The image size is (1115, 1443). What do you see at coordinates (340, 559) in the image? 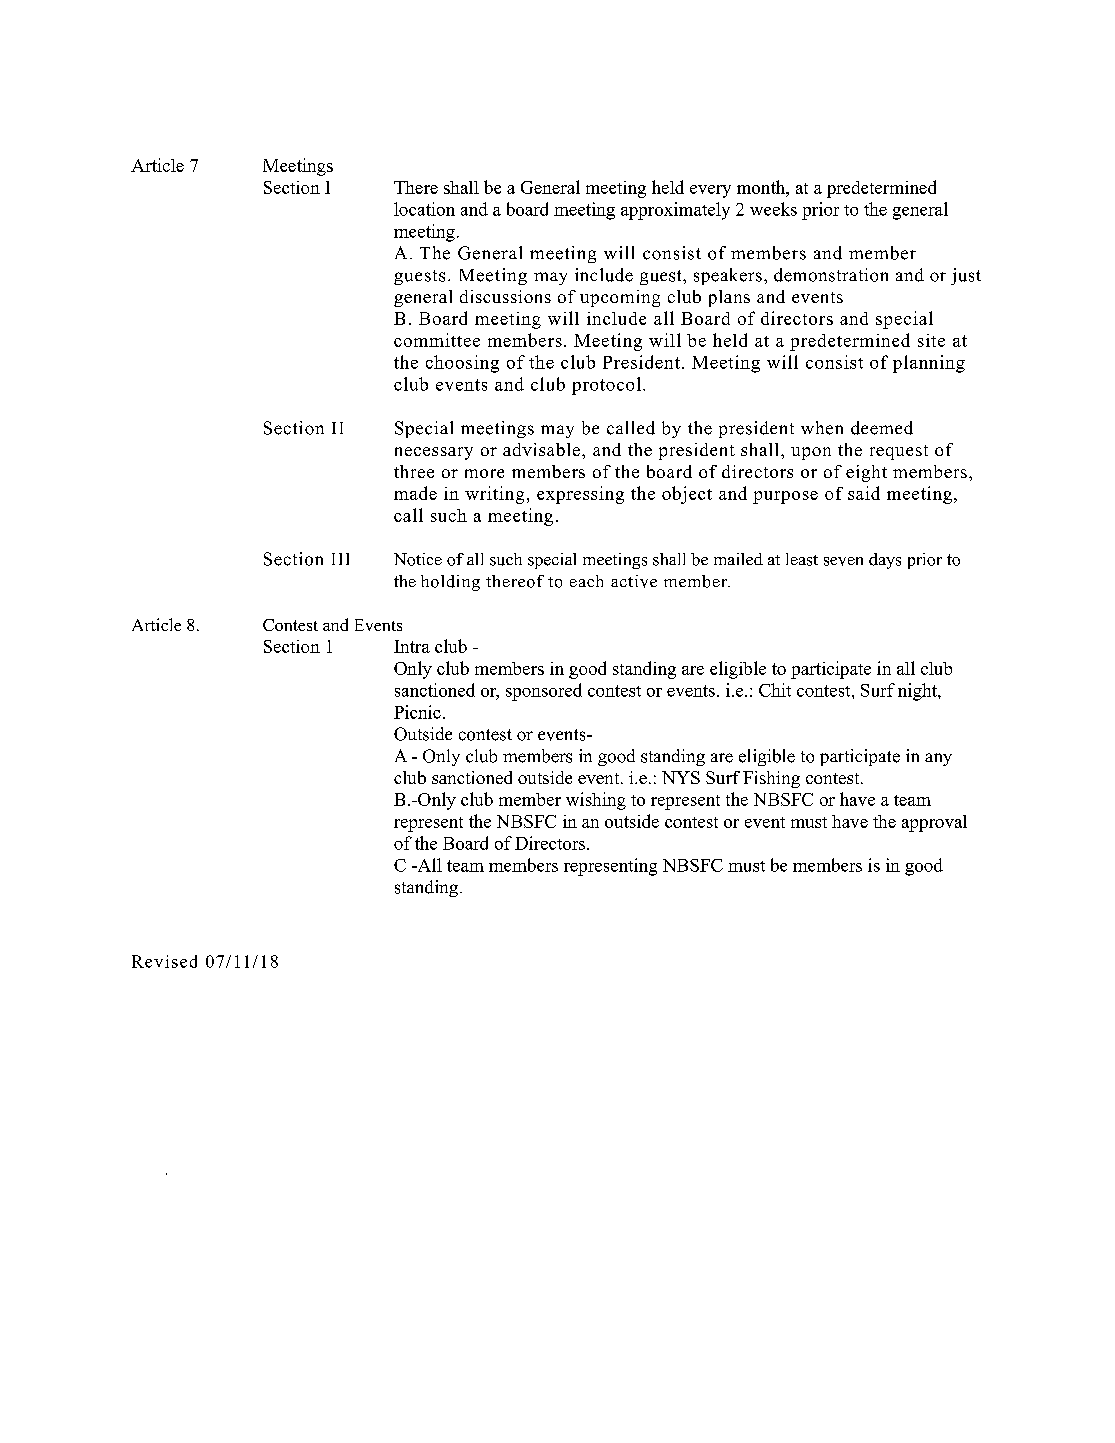
I see `III` at bounding box center [340, 559].
